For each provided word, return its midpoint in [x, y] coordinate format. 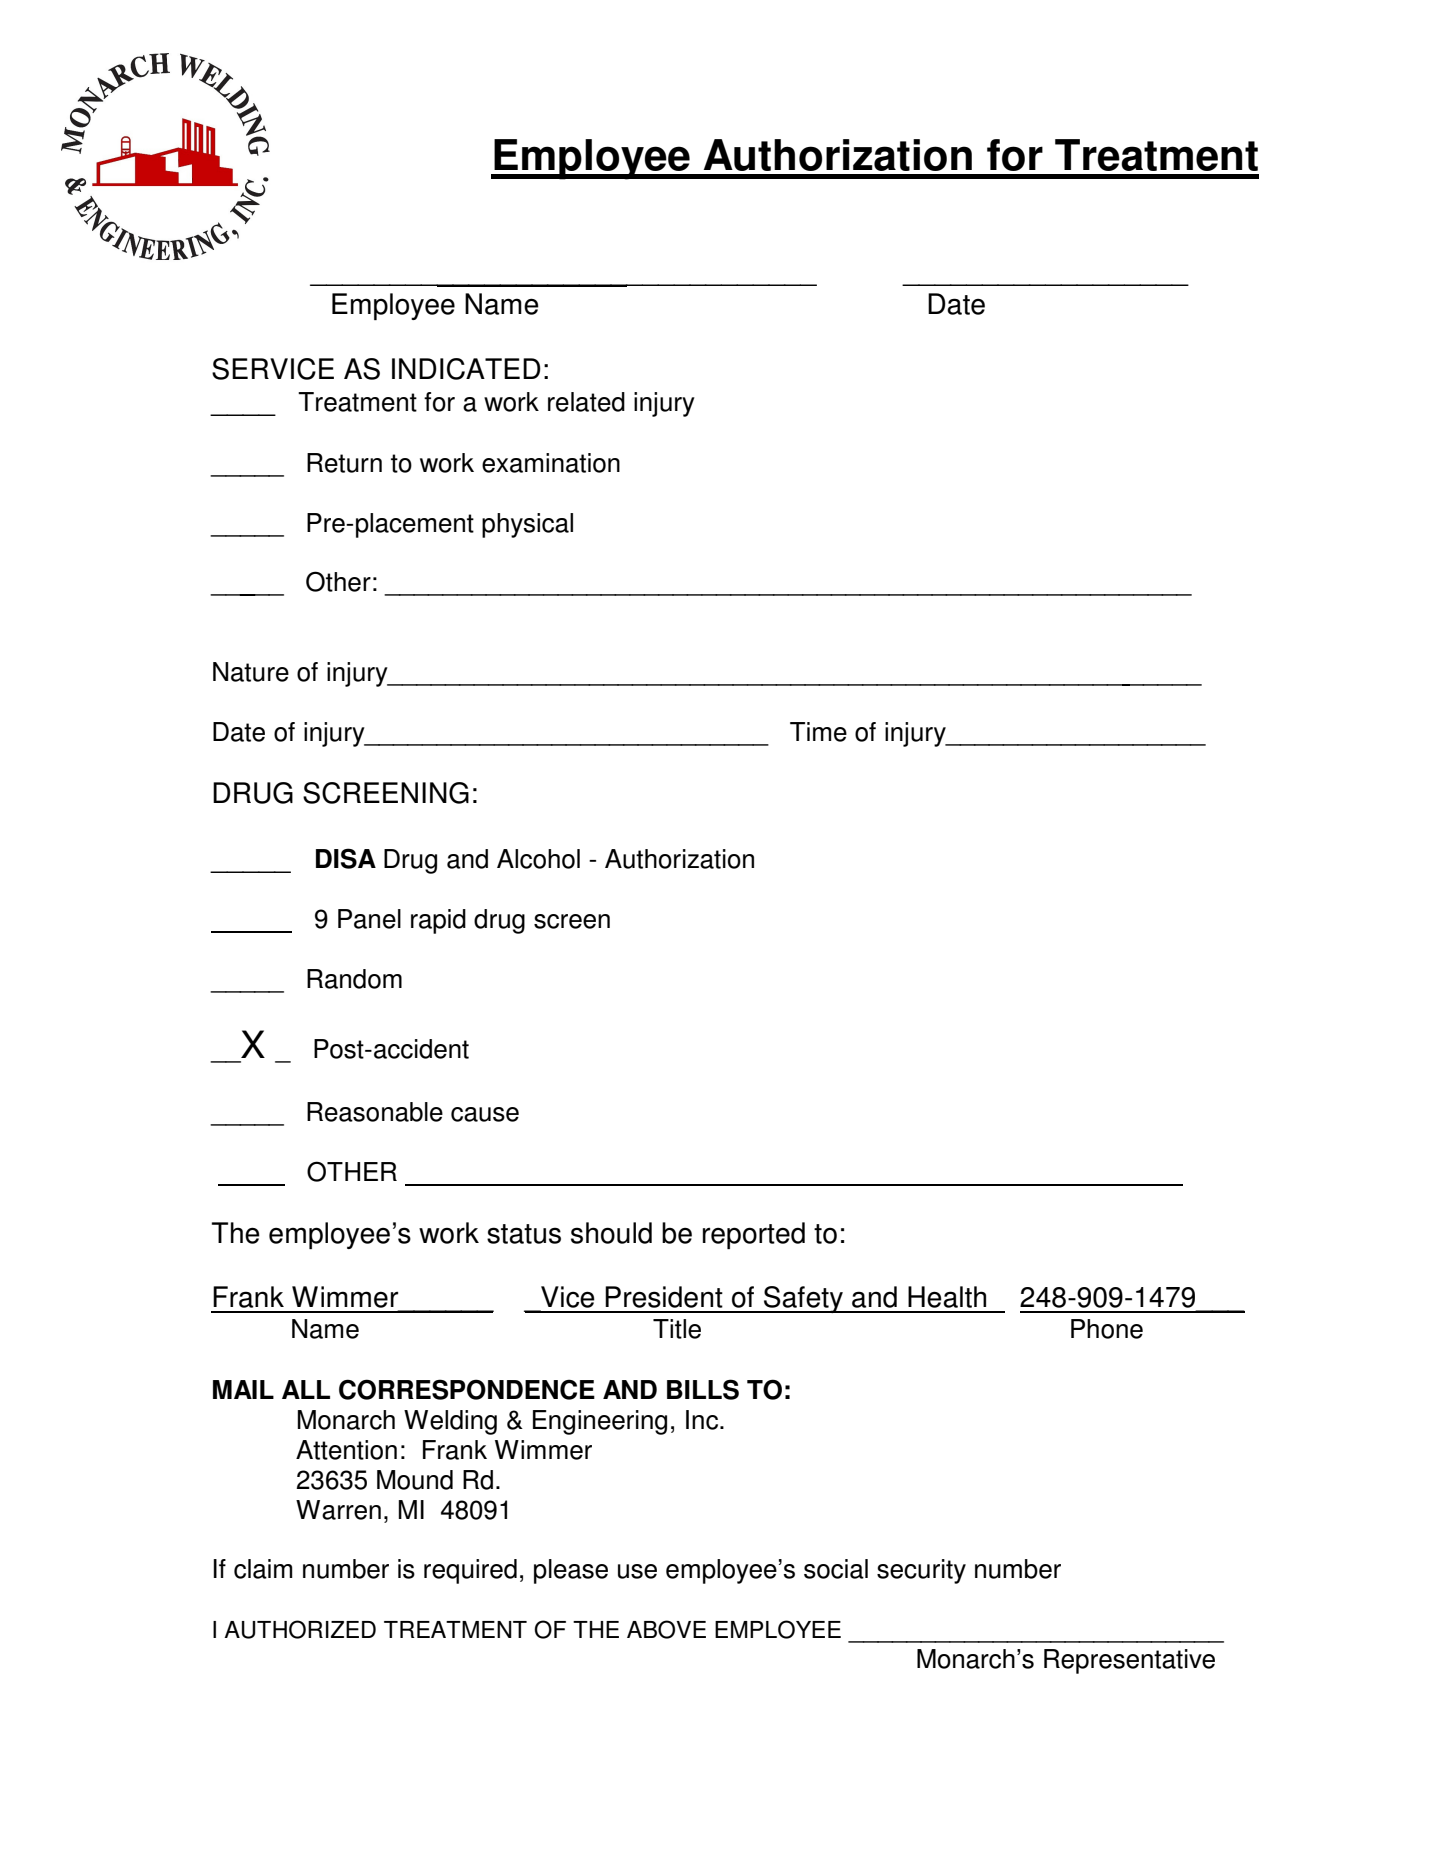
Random [354, 979]
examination [551, 463]
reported [754, 1235]
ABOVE [666, 1629]
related [586, 402]
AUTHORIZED [300, 1629]
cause [485, 1114]
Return [344, 463]
